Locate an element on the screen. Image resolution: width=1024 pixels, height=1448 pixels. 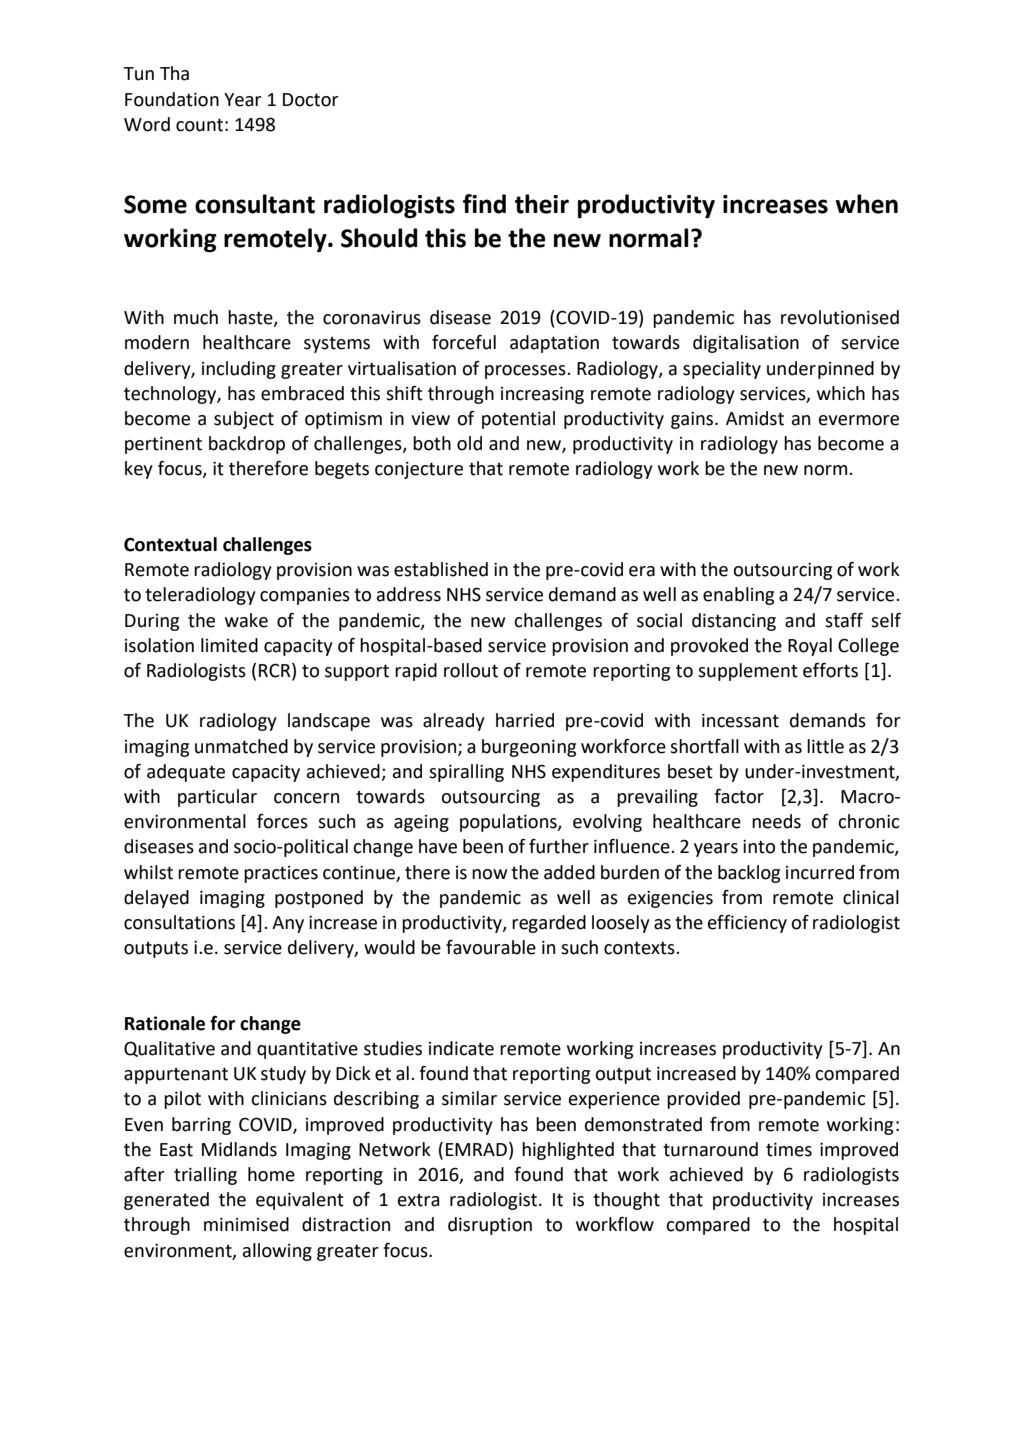
rollout is located at coordinates (471, 670).
